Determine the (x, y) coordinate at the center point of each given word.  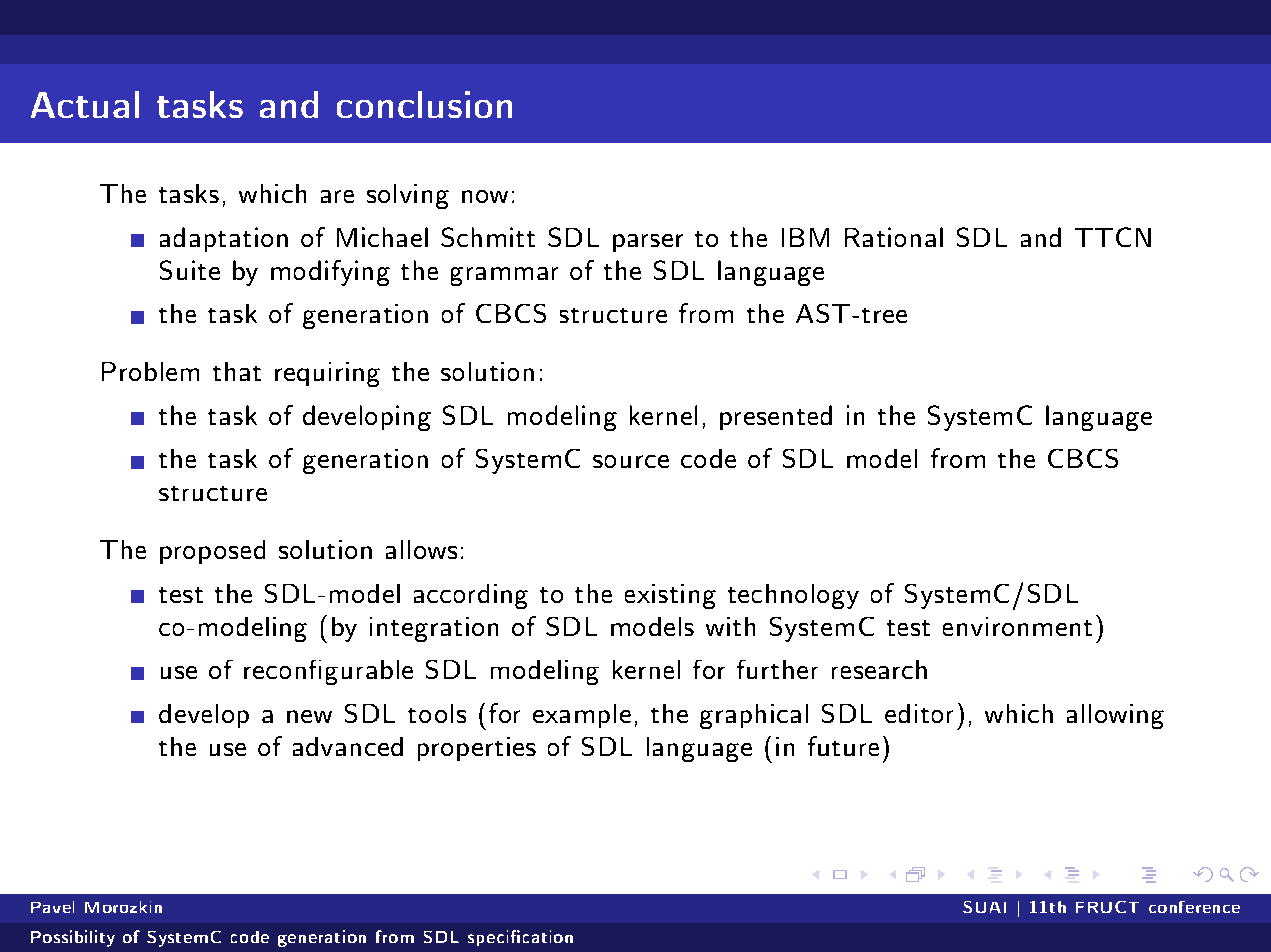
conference (1194, 907)
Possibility (73, 938)
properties (477, 749)
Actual (85, 104)
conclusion (424, 104)
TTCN (1113, 237)
